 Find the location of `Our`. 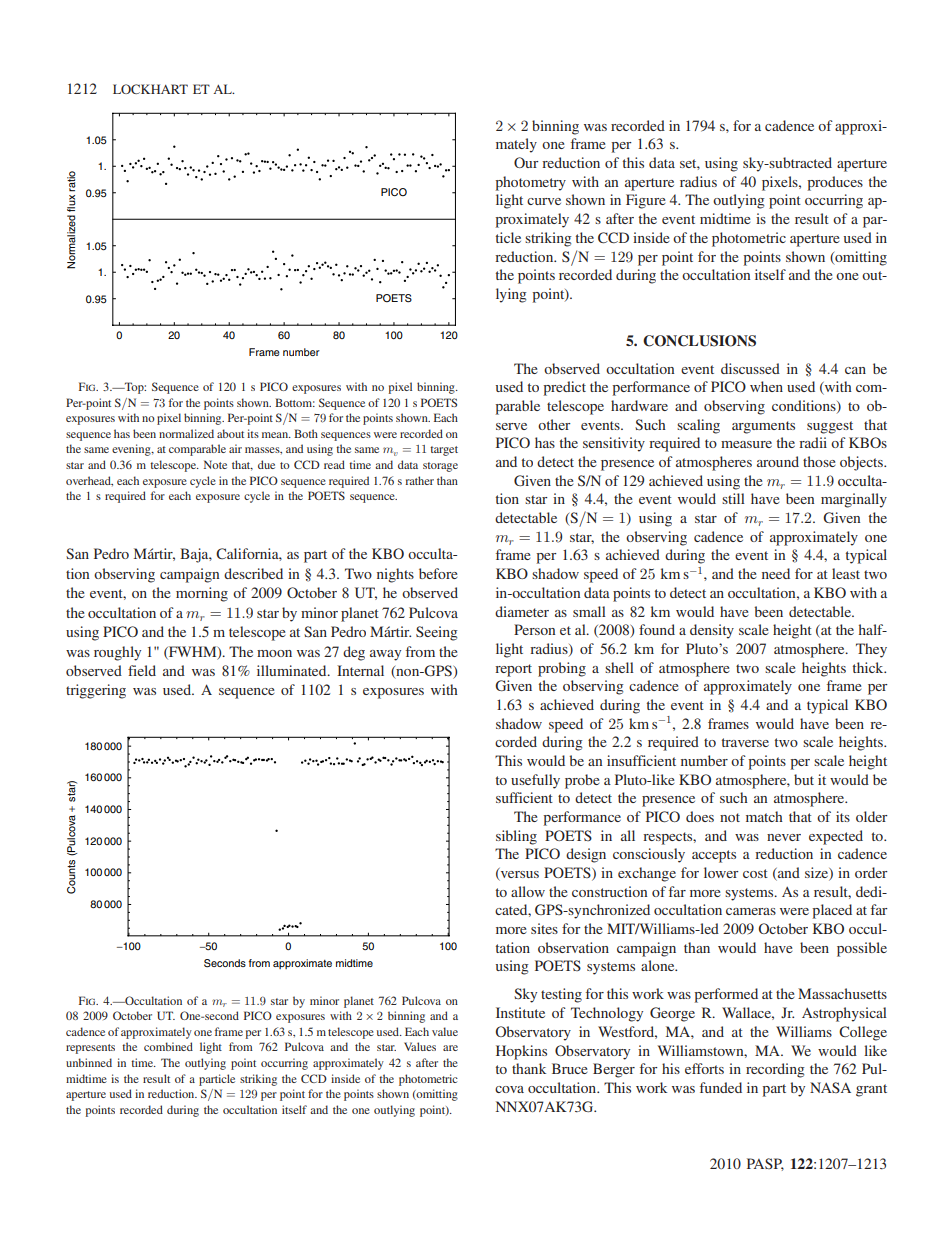

Our is located at coordinates (526, 162).
